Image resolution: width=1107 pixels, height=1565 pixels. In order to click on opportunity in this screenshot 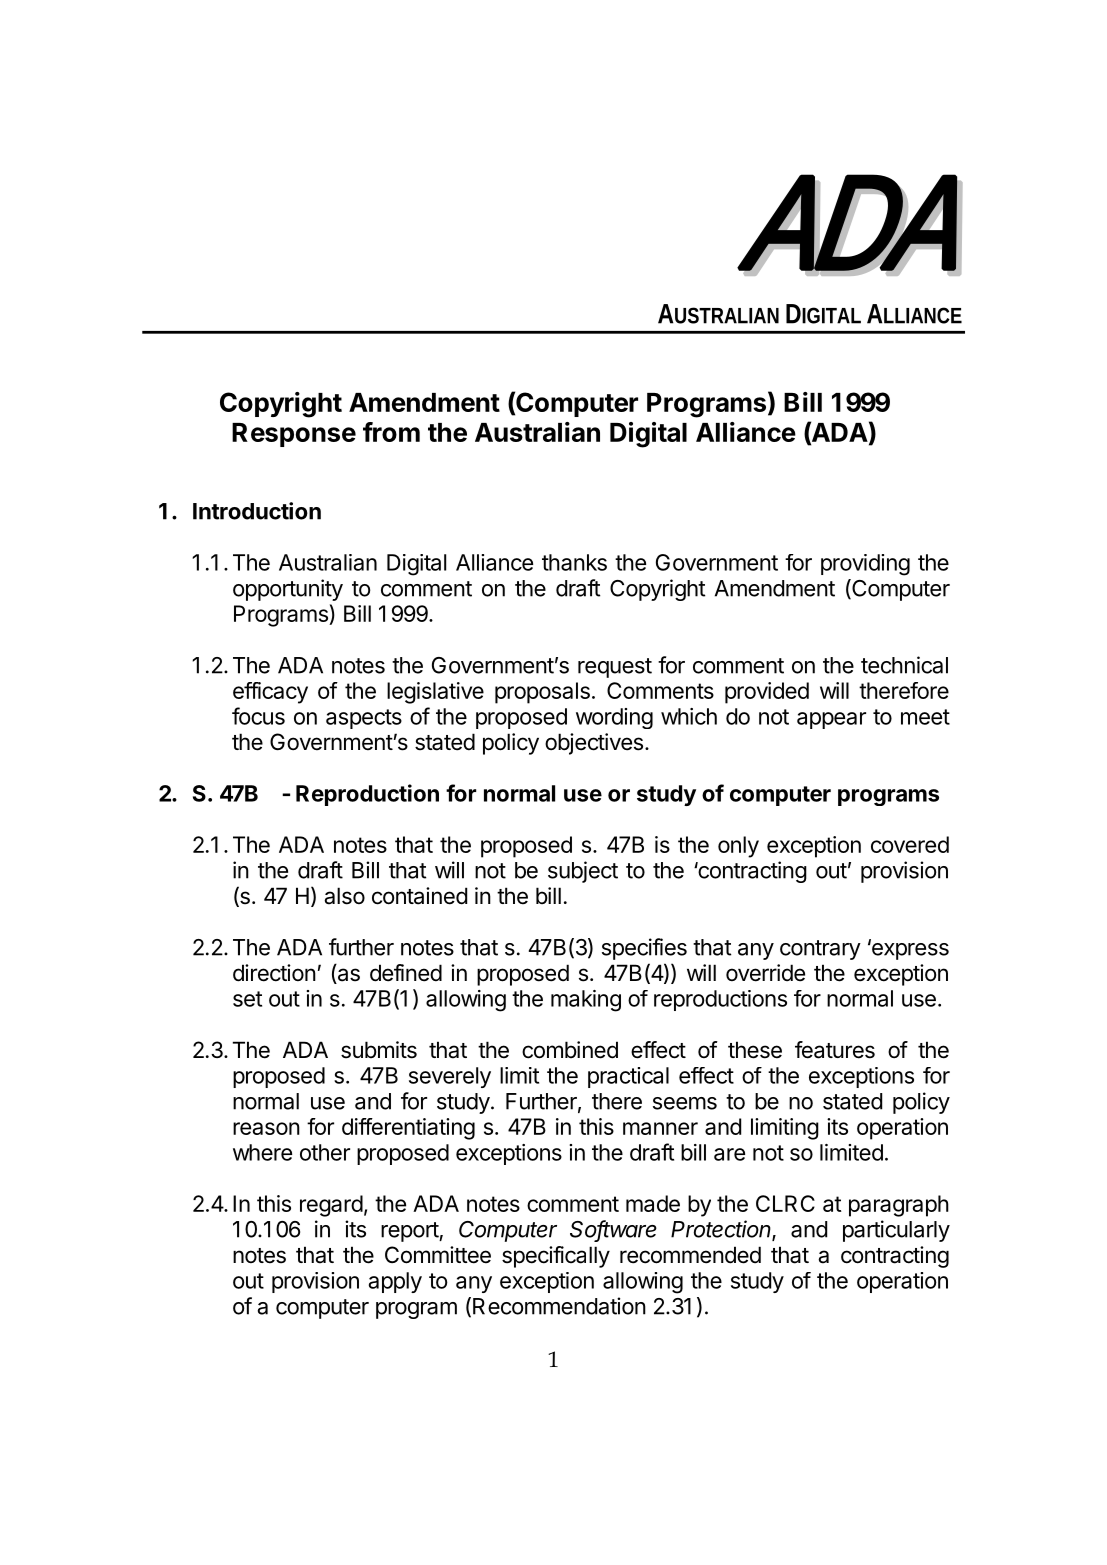, I will do `click(288, 590)`.
